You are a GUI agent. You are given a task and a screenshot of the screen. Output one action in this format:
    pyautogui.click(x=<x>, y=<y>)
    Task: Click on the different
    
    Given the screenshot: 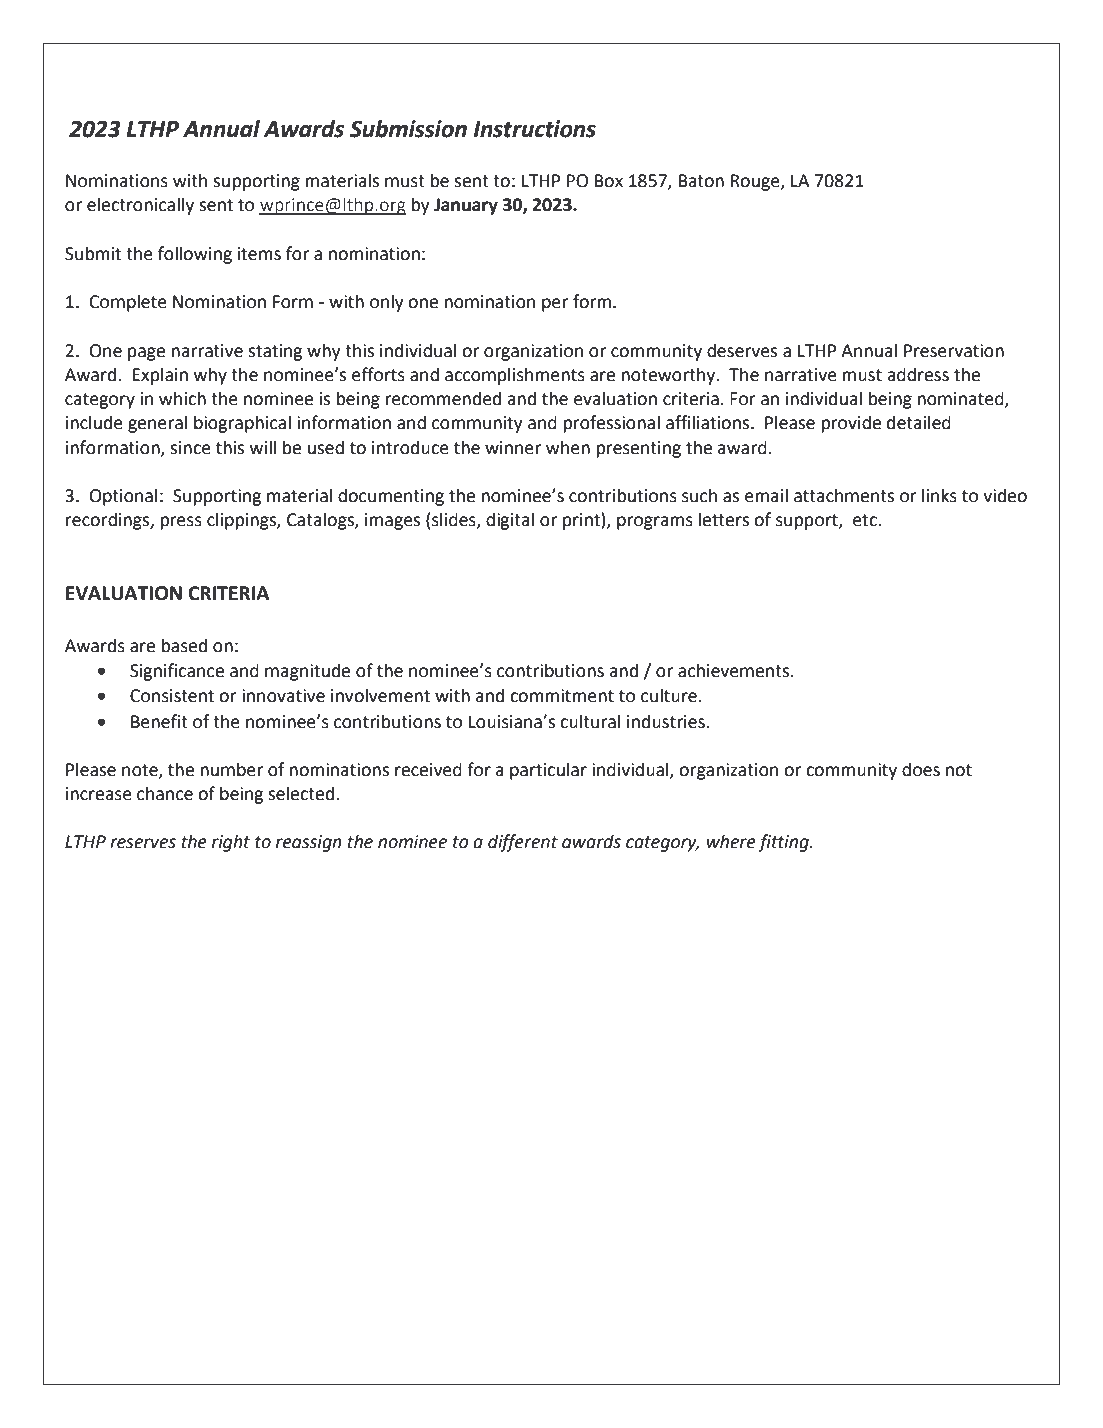 What is the action you would take?
    pyautogui.click(x=523, y=843)
